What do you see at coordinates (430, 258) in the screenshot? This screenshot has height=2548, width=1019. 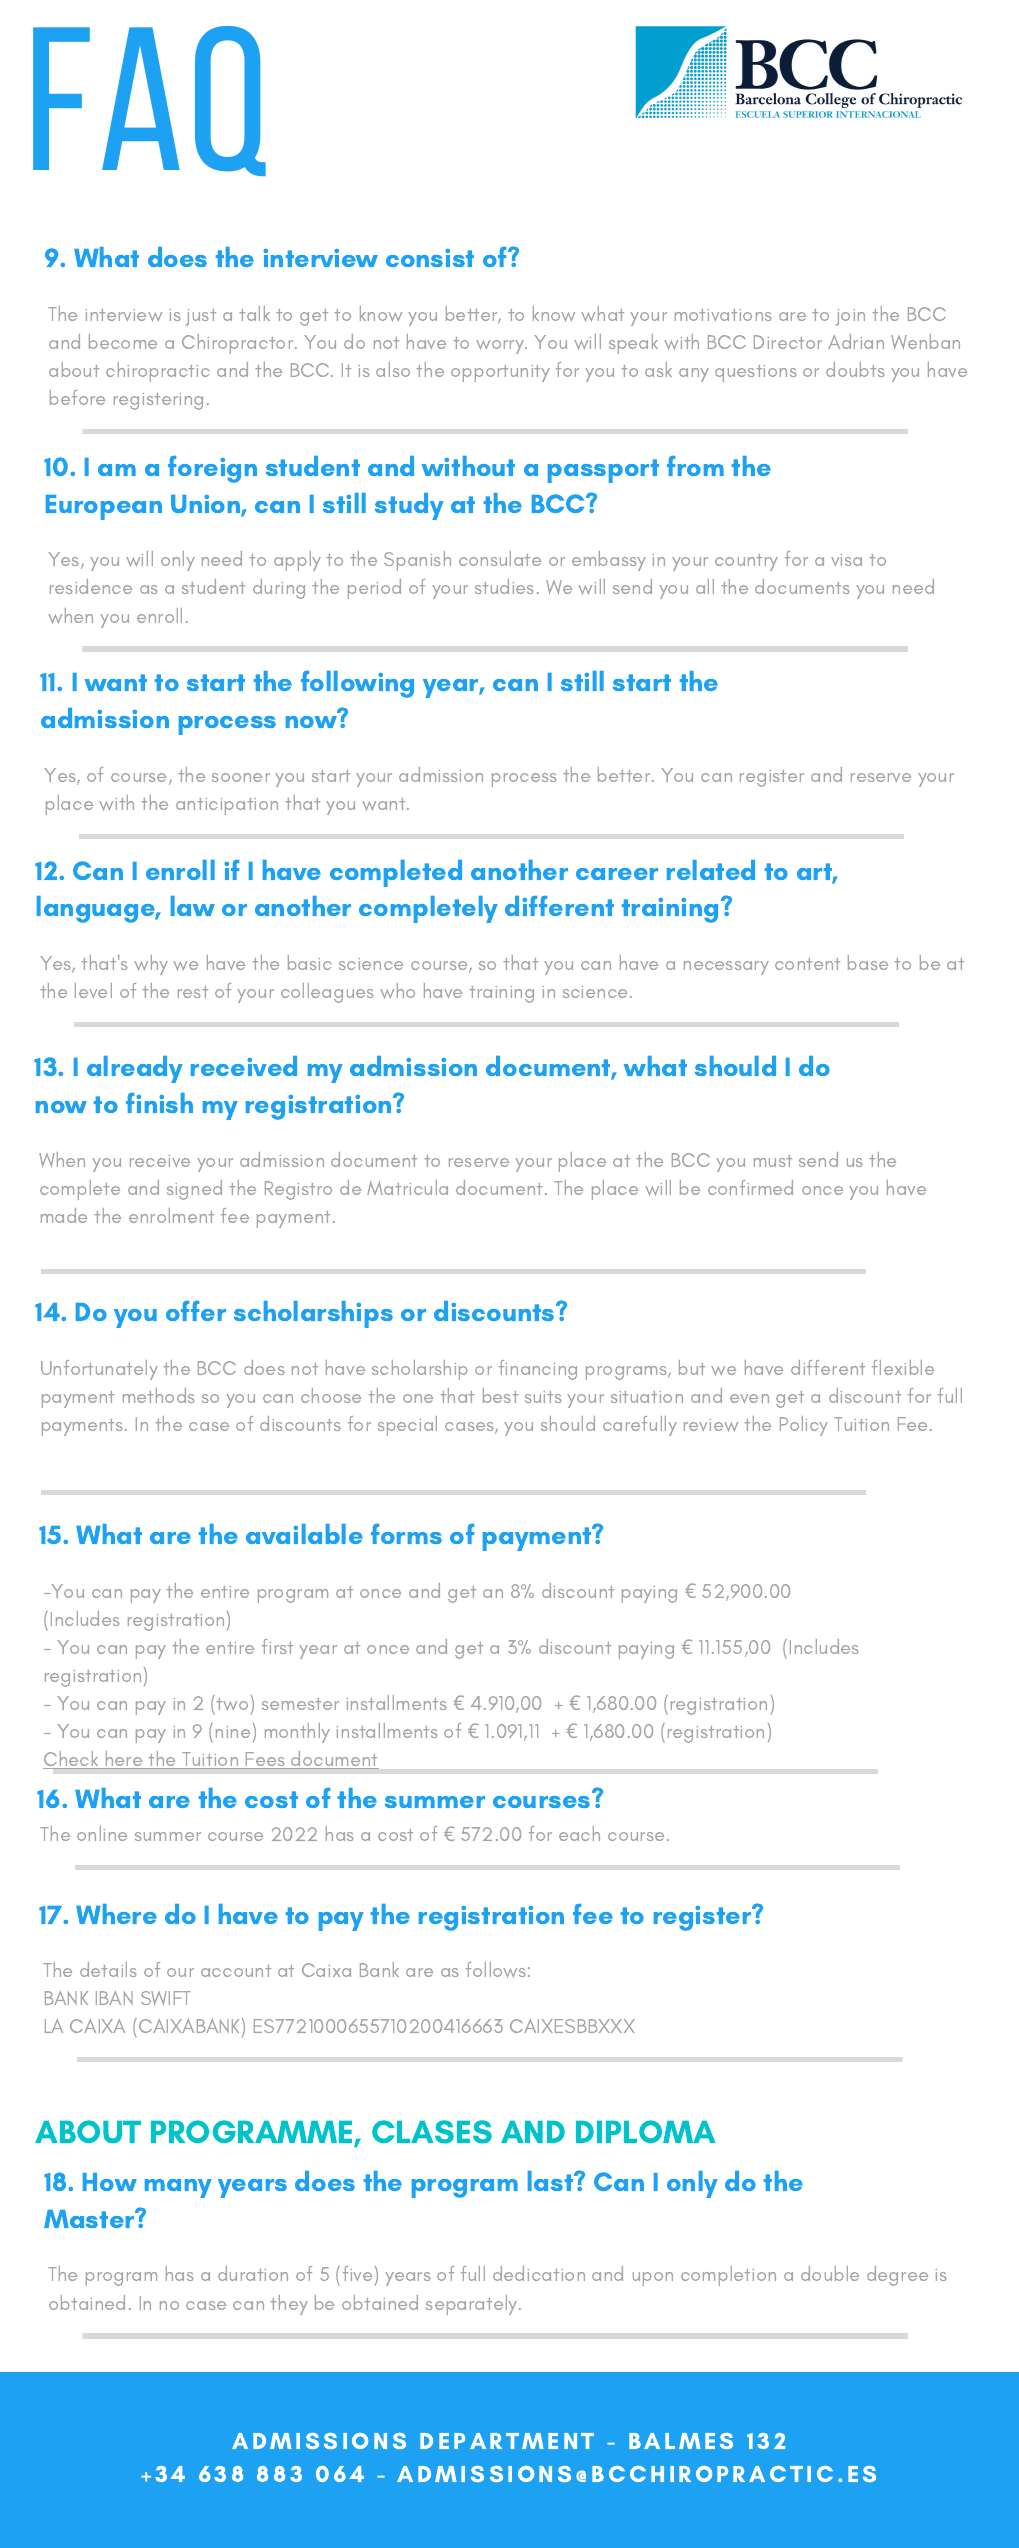 I see `consist` at bounding box center [430, 258].
